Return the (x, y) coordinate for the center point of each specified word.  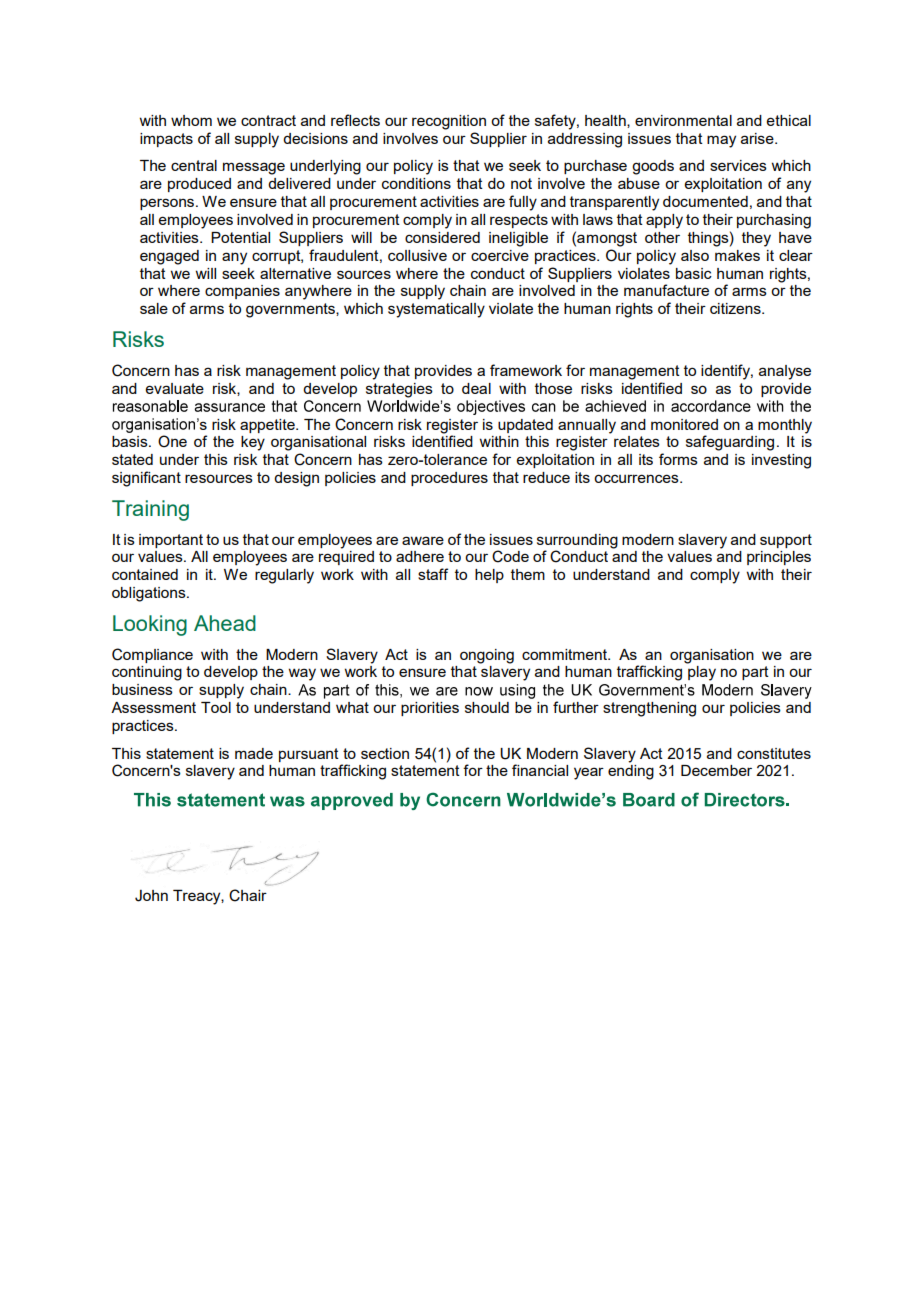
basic (694, 273)
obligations (150, 594)
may (721, 141)
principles (779, 558)
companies (242, 292)
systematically (436, 310)
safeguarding (730, 443)
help (489, 576)
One (172, 441)
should (487, 707)
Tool (216, 707)
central (194, 165)
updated (525, 426)
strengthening (649, 709)
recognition (449, 122)
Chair (248, 895)
